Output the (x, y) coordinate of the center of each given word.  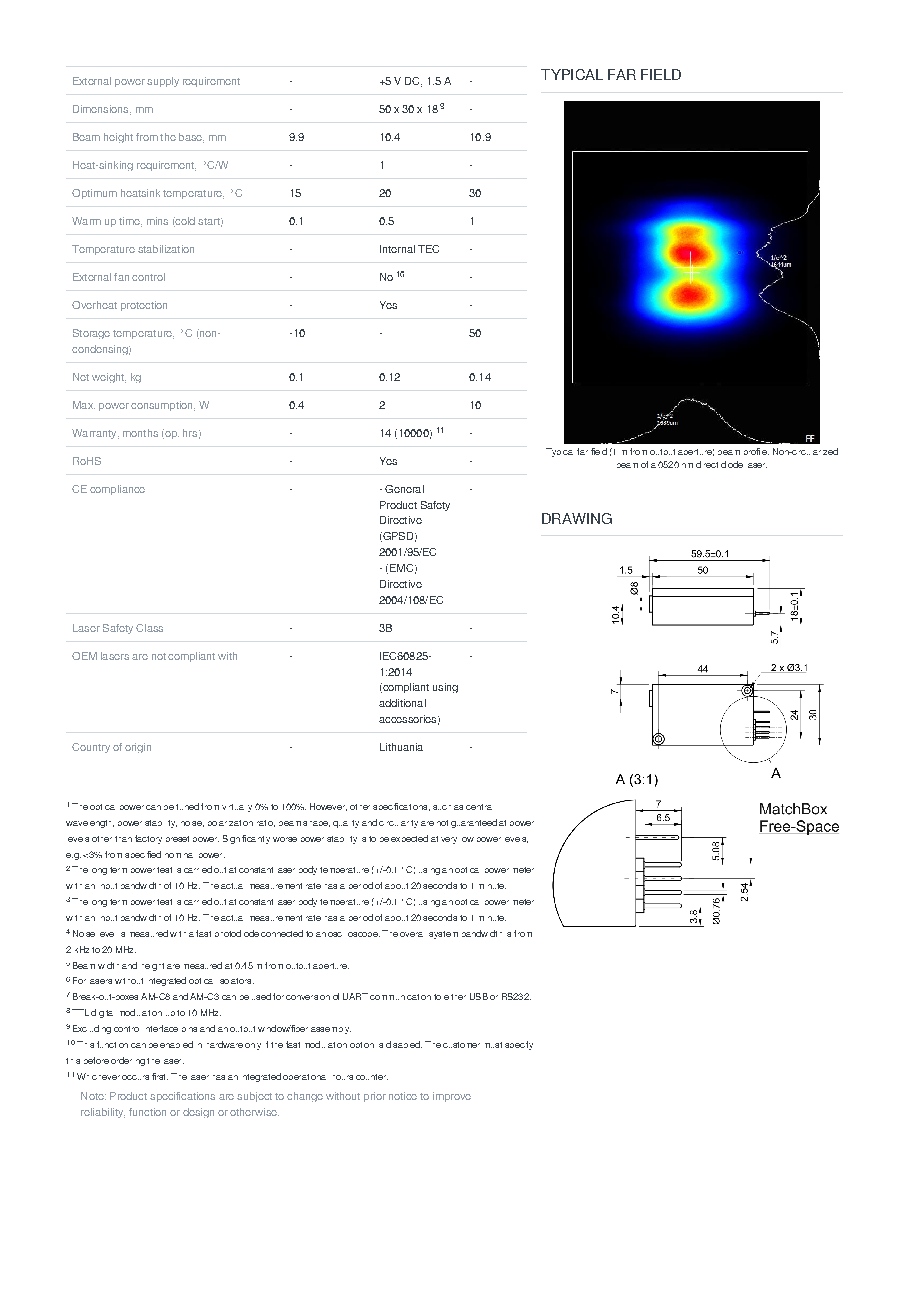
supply (163, 82)
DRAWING (577, 518)
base (191, 138)
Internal (397, 249)
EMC (400, 569)
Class (149, 628)
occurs (135, 1077)
